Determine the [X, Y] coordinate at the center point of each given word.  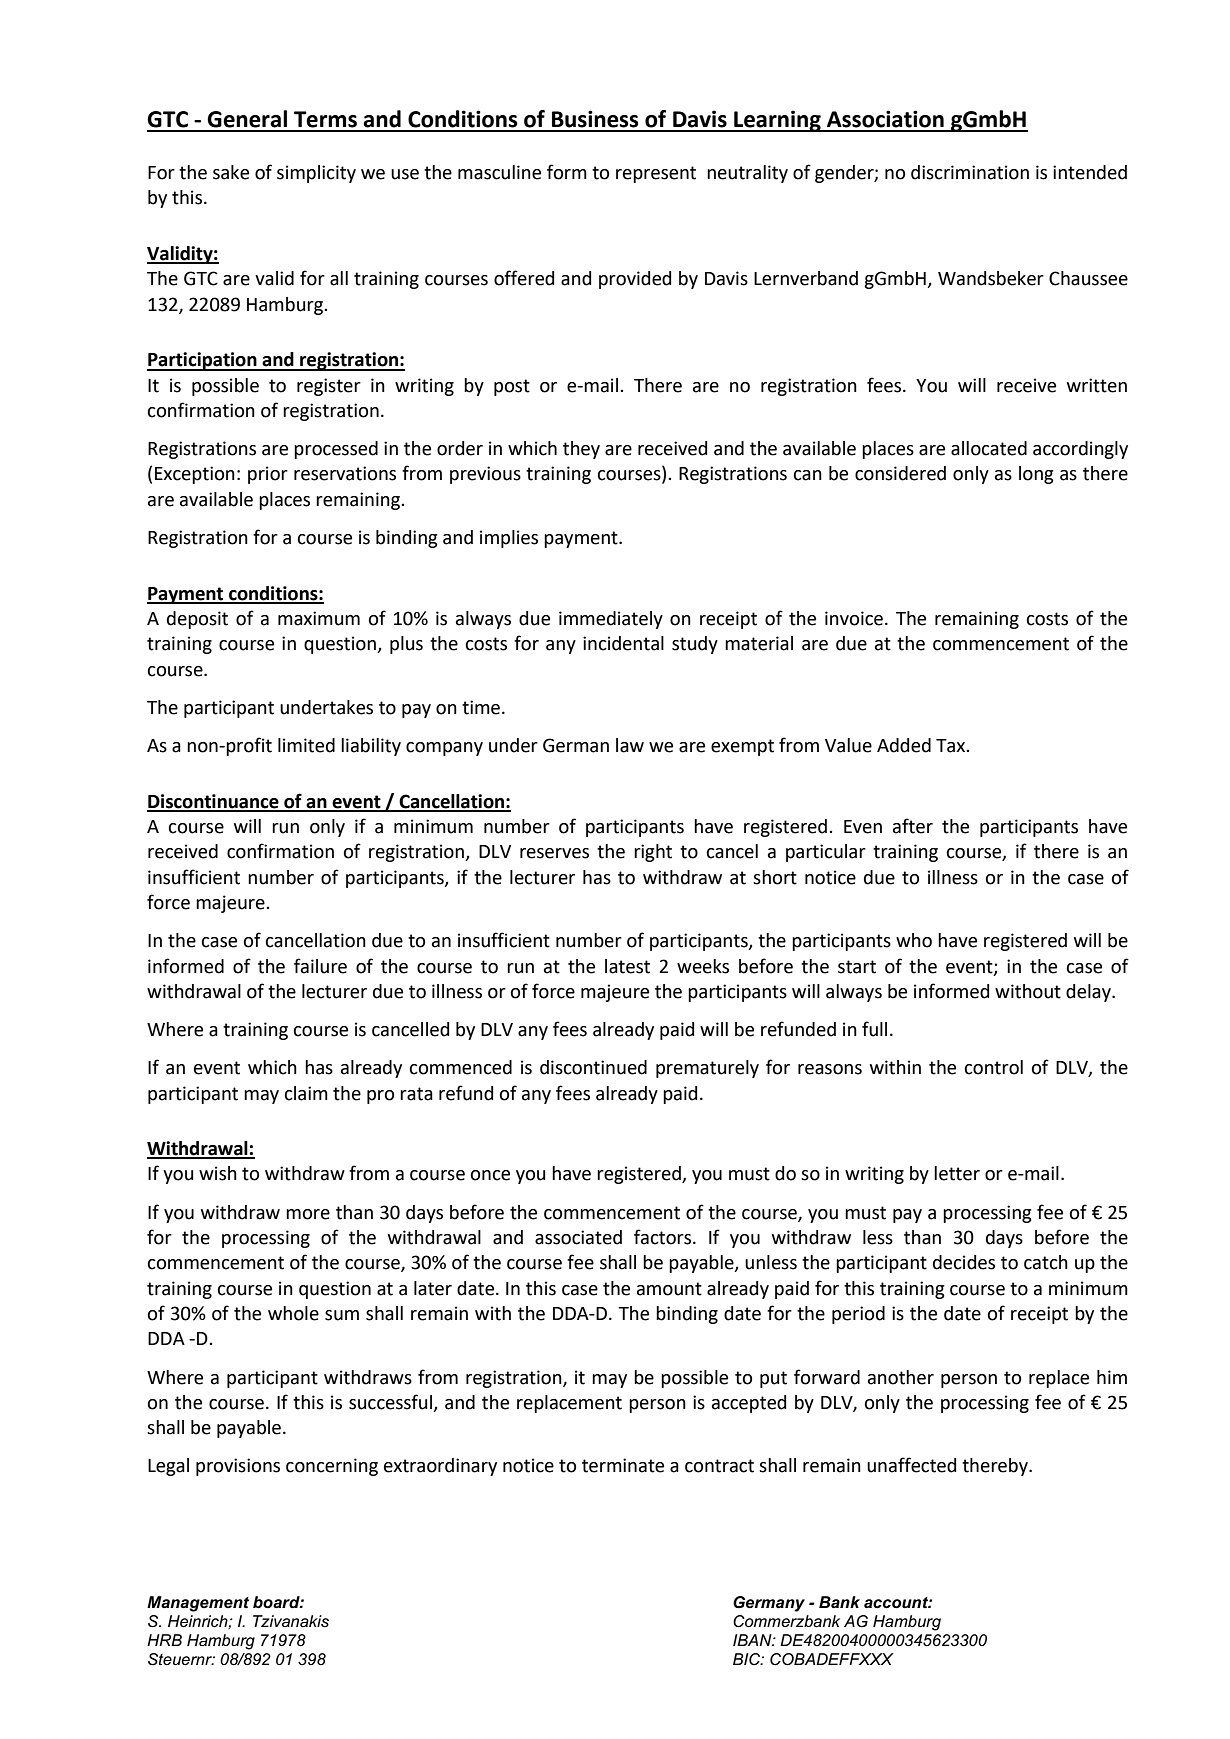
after [913, 826]
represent [656, 174]
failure [320, 966]
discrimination [970, 172]
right [653, 853]
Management [198, 1604]
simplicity [316, 174]
